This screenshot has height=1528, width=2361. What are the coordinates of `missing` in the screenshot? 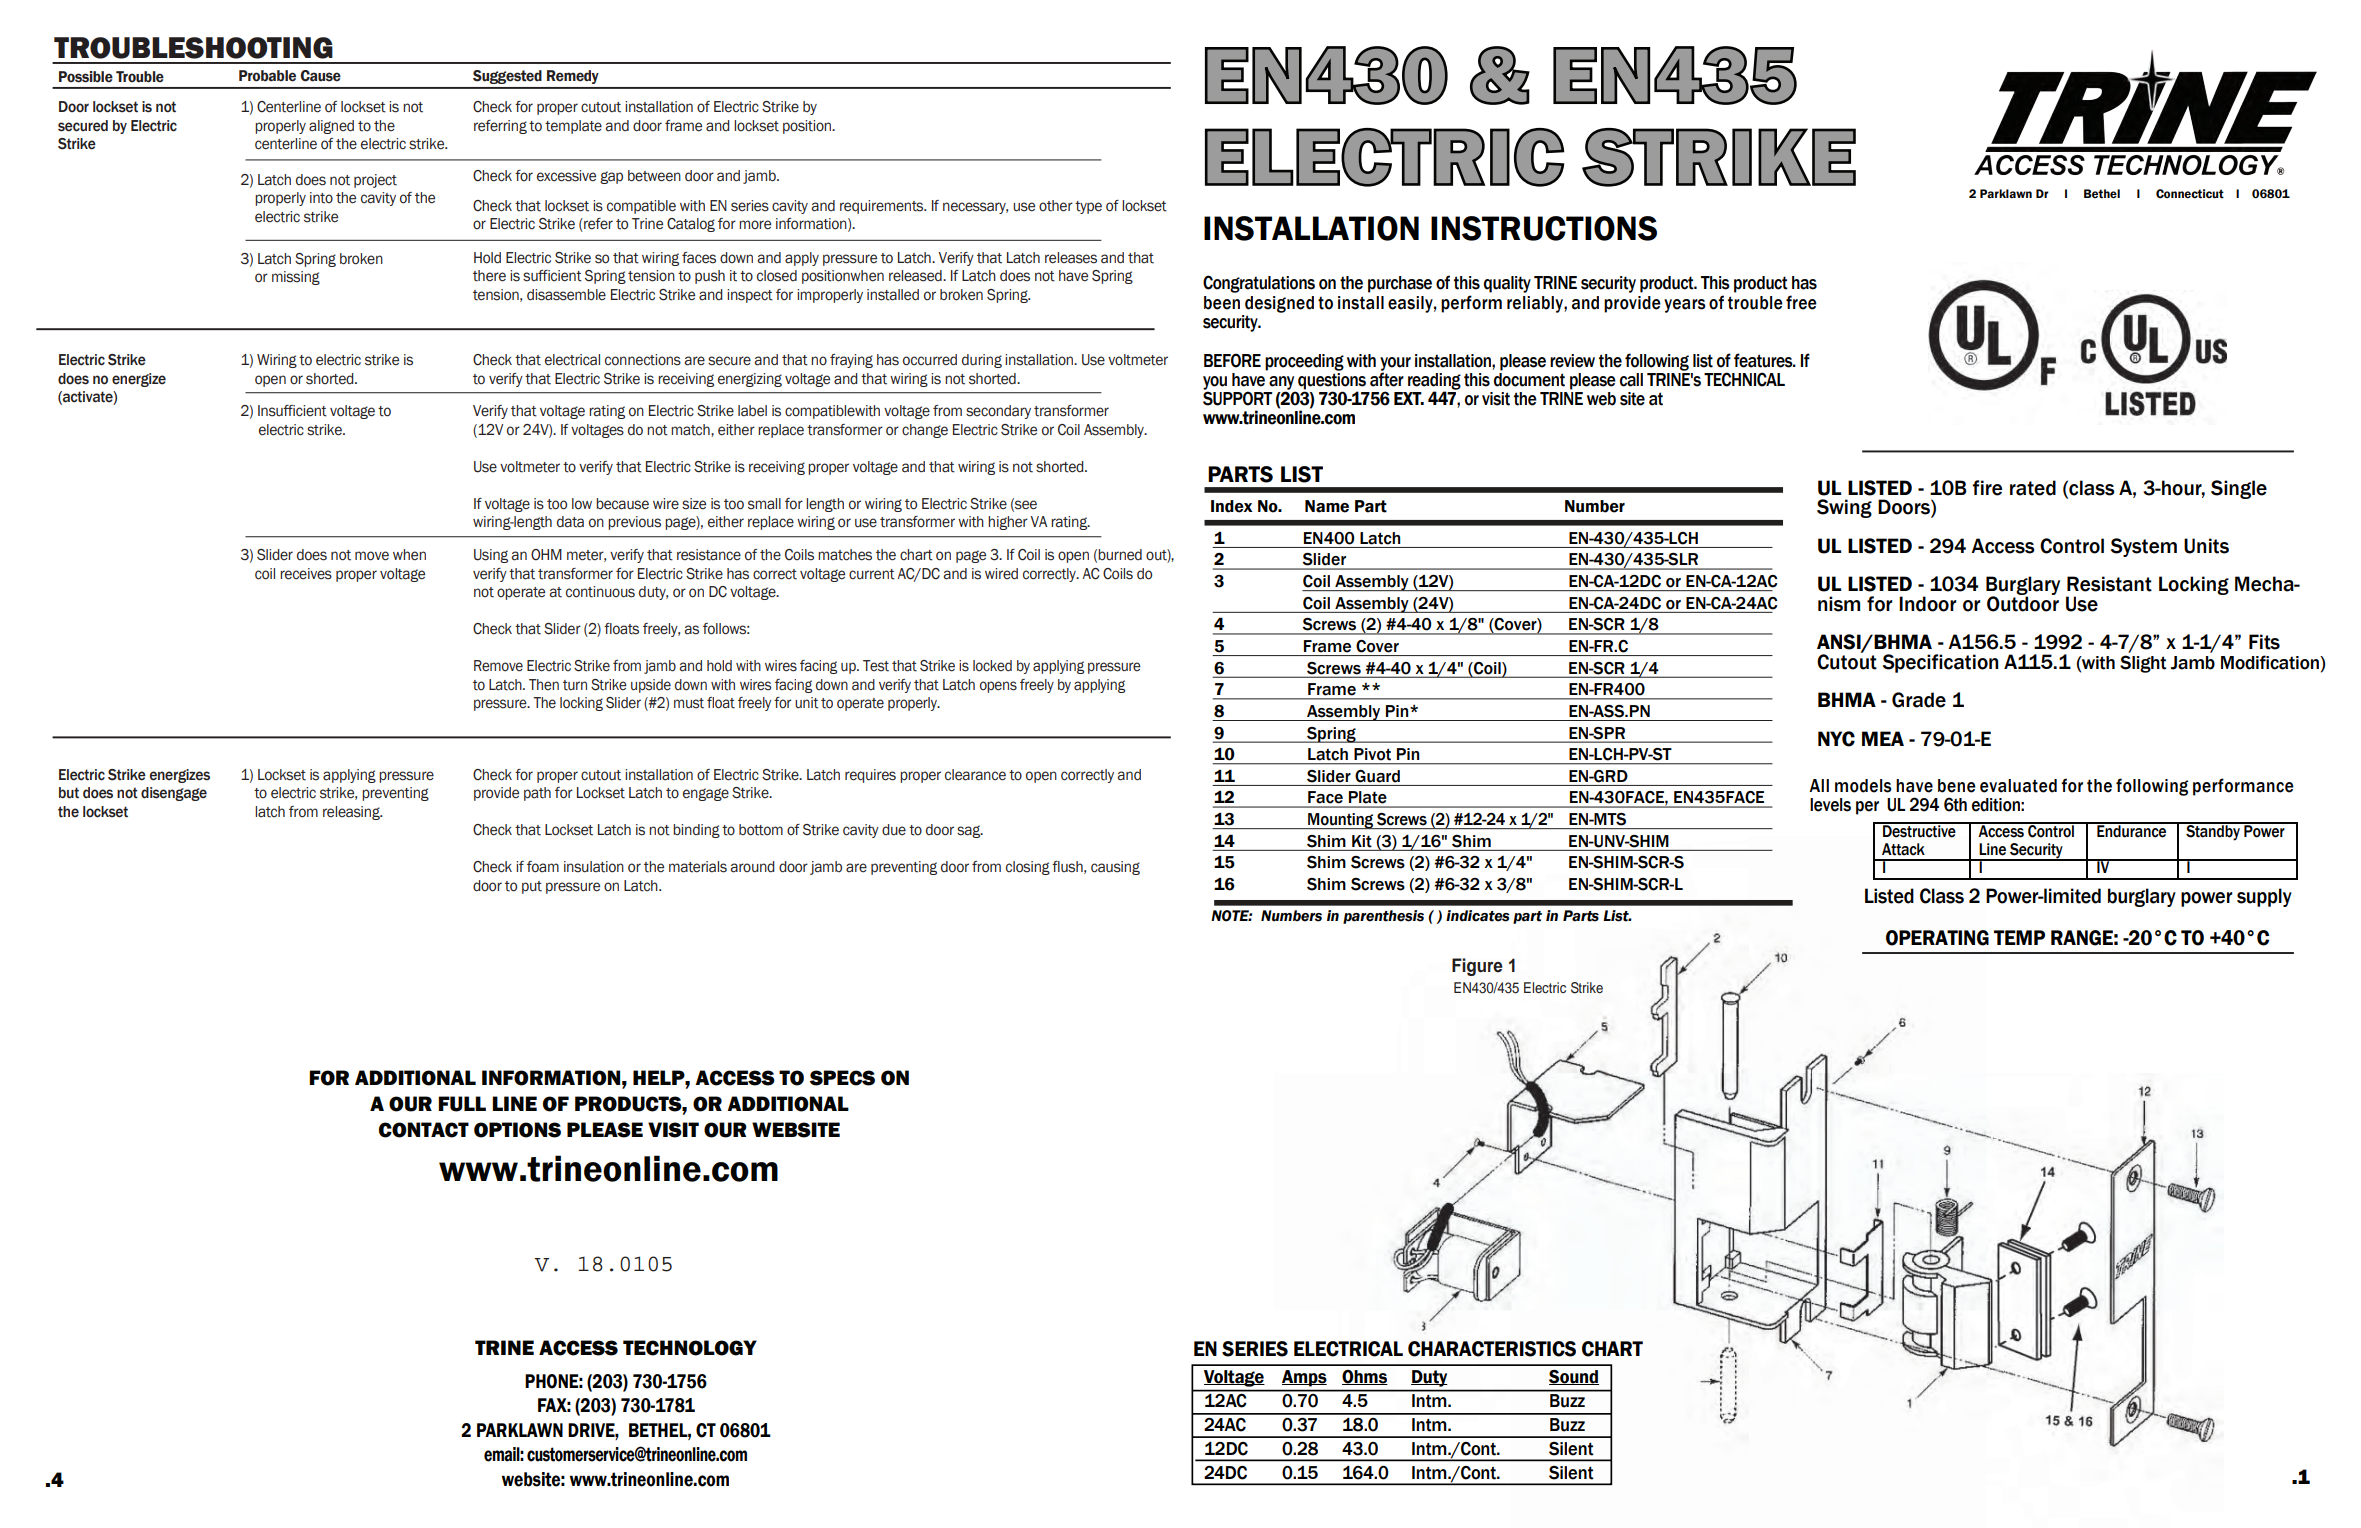 It's located at (296, 278).
